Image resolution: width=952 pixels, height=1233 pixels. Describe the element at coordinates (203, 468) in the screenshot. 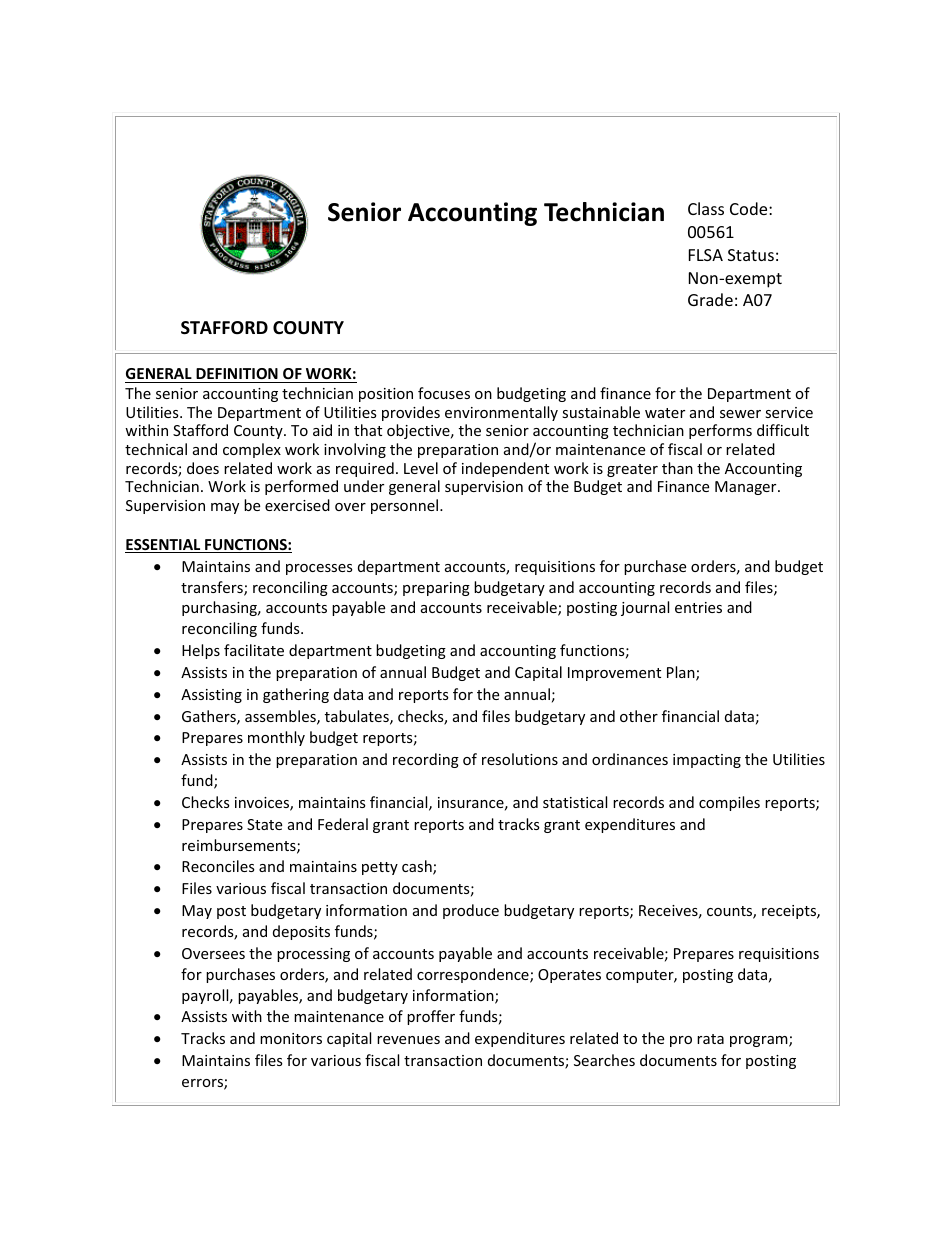

I see `does` at that location.
